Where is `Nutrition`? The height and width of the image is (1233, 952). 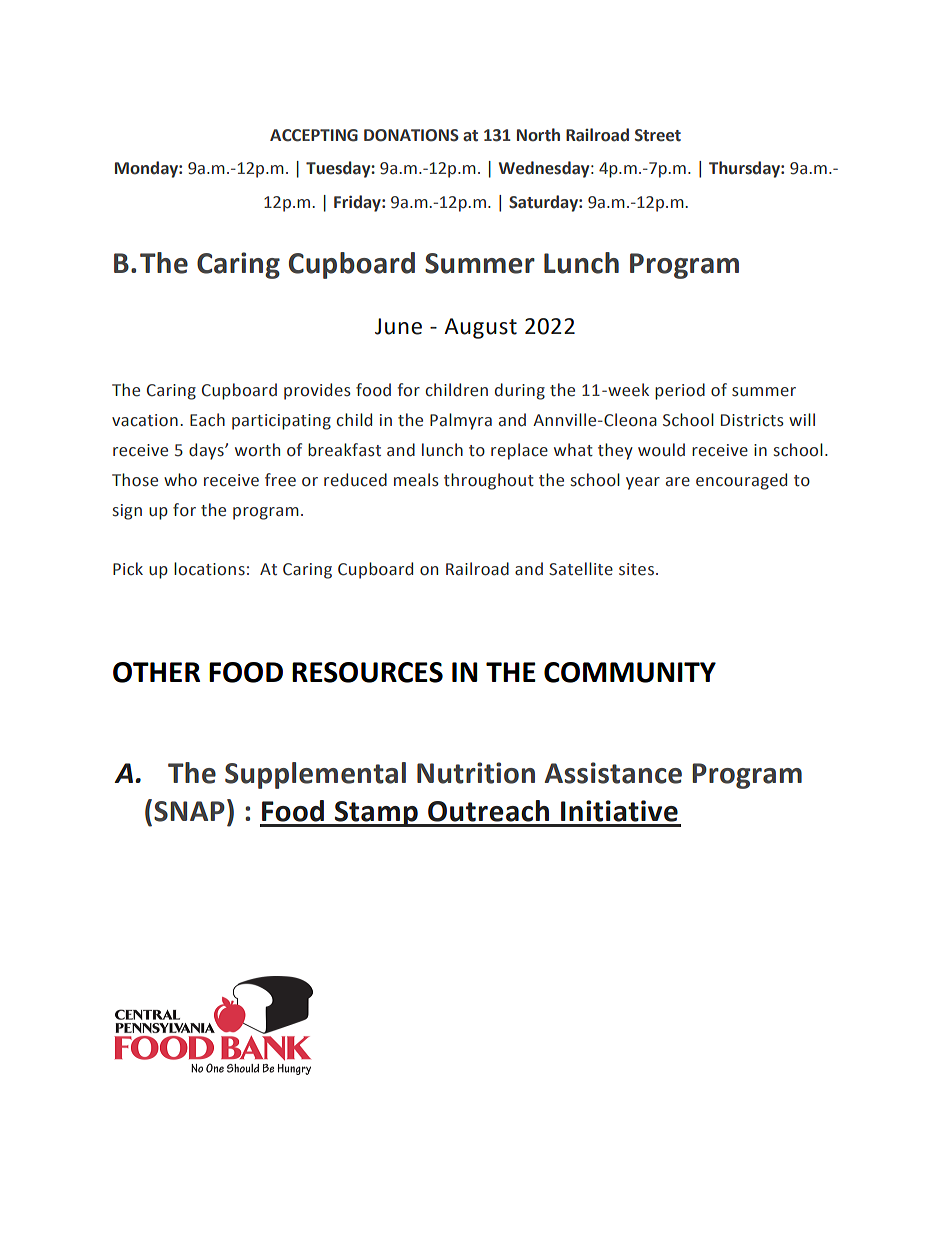 Nutrition is located at coordinates (476, 773).
